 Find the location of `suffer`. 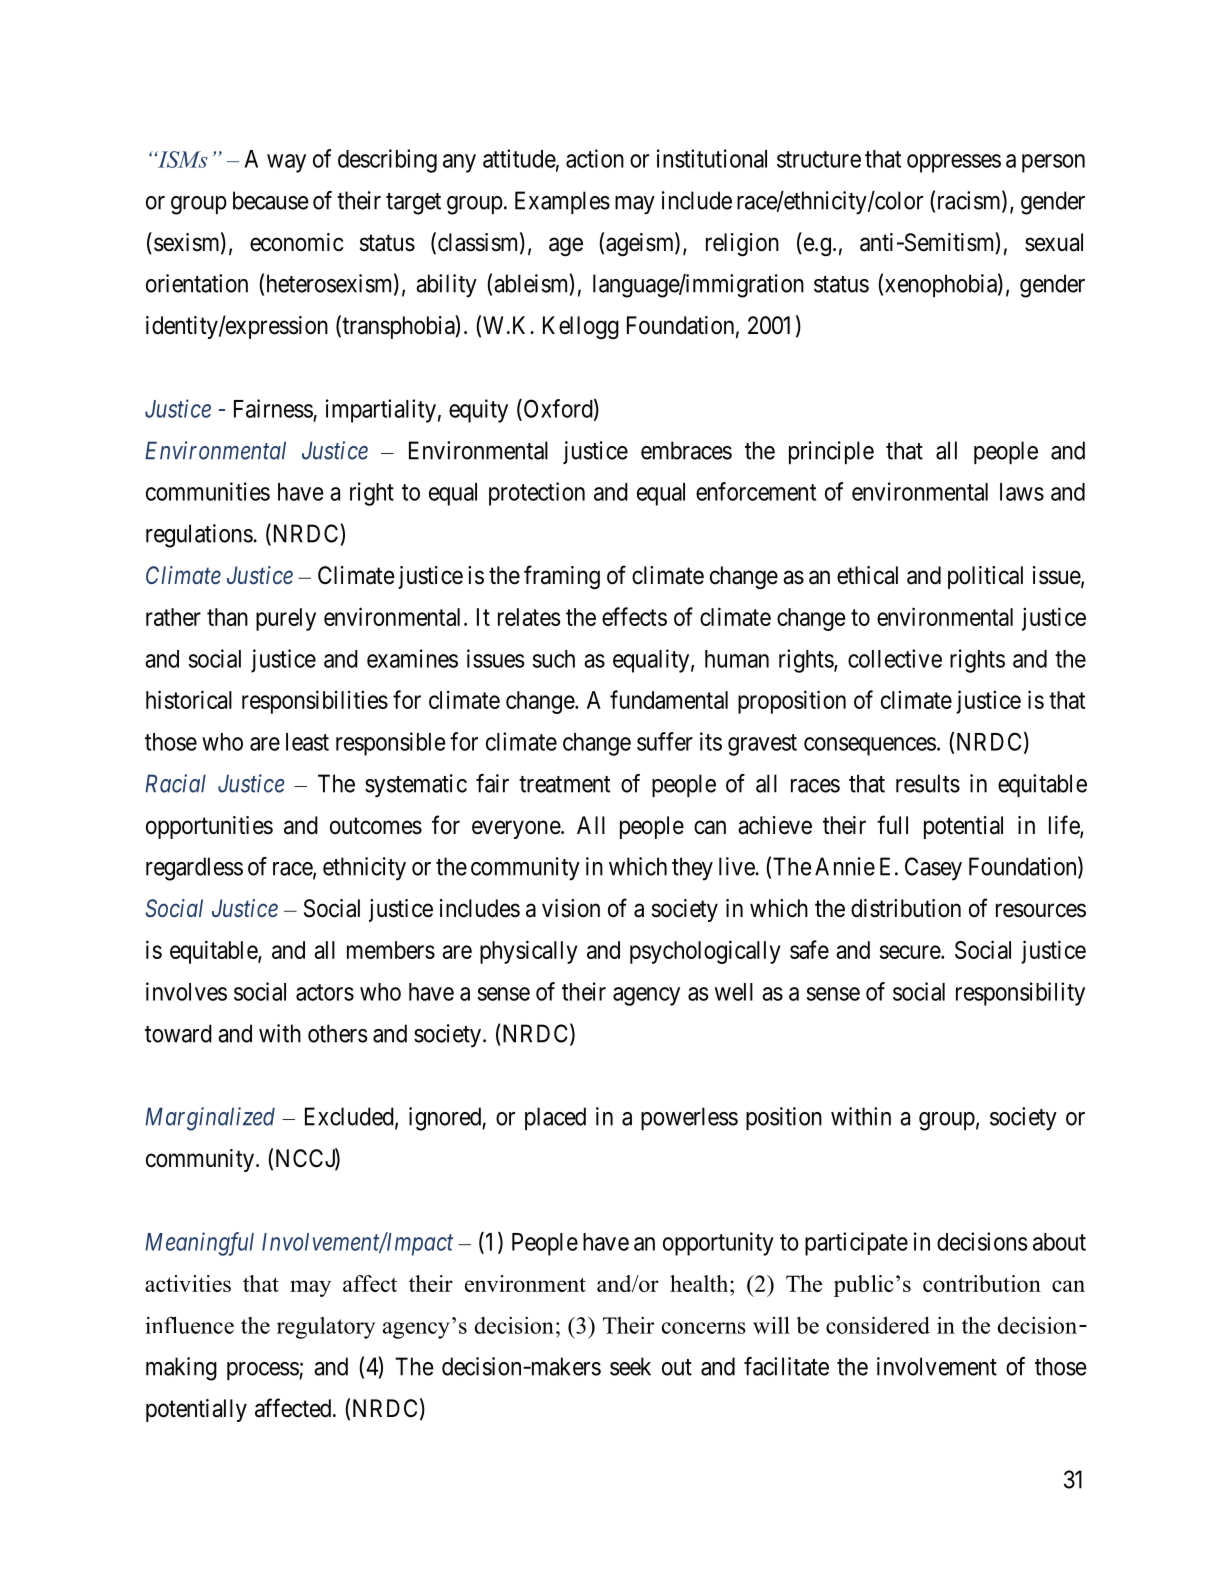

suffer is located at coordinates (665, 741).
